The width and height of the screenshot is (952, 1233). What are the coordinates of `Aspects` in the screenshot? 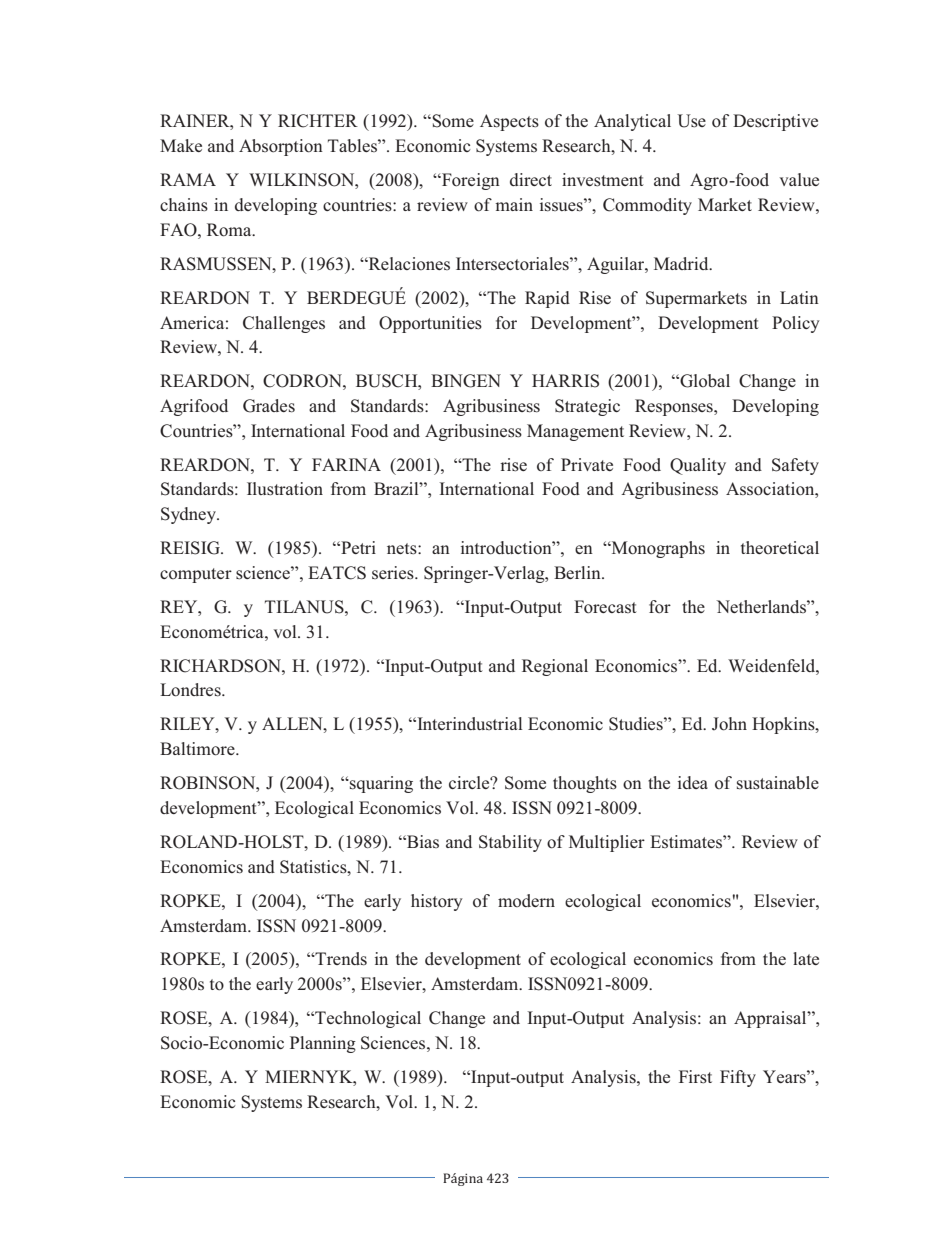 It's located at (509, 122).
